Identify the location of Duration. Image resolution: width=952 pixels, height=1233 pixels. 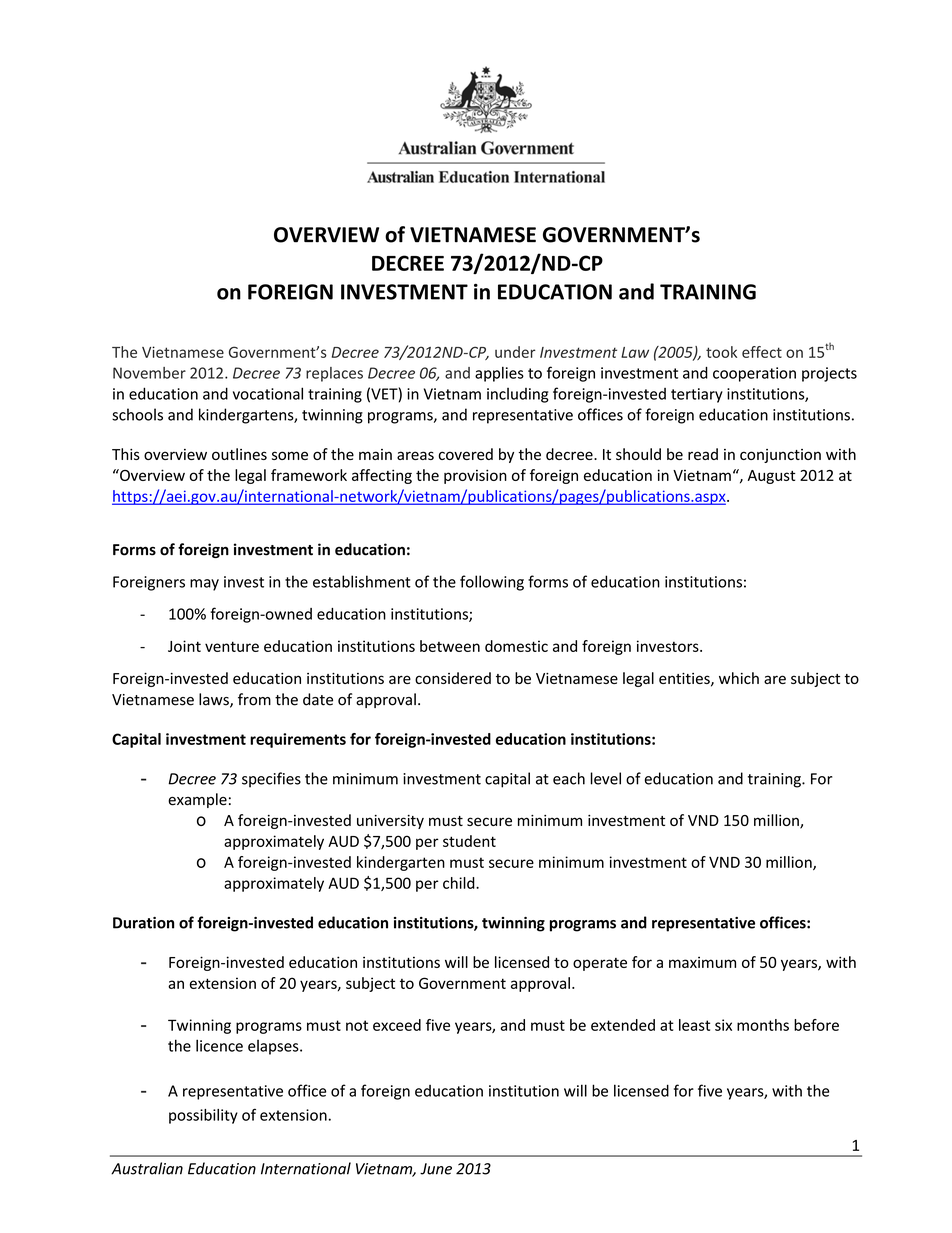
(143, 923).
